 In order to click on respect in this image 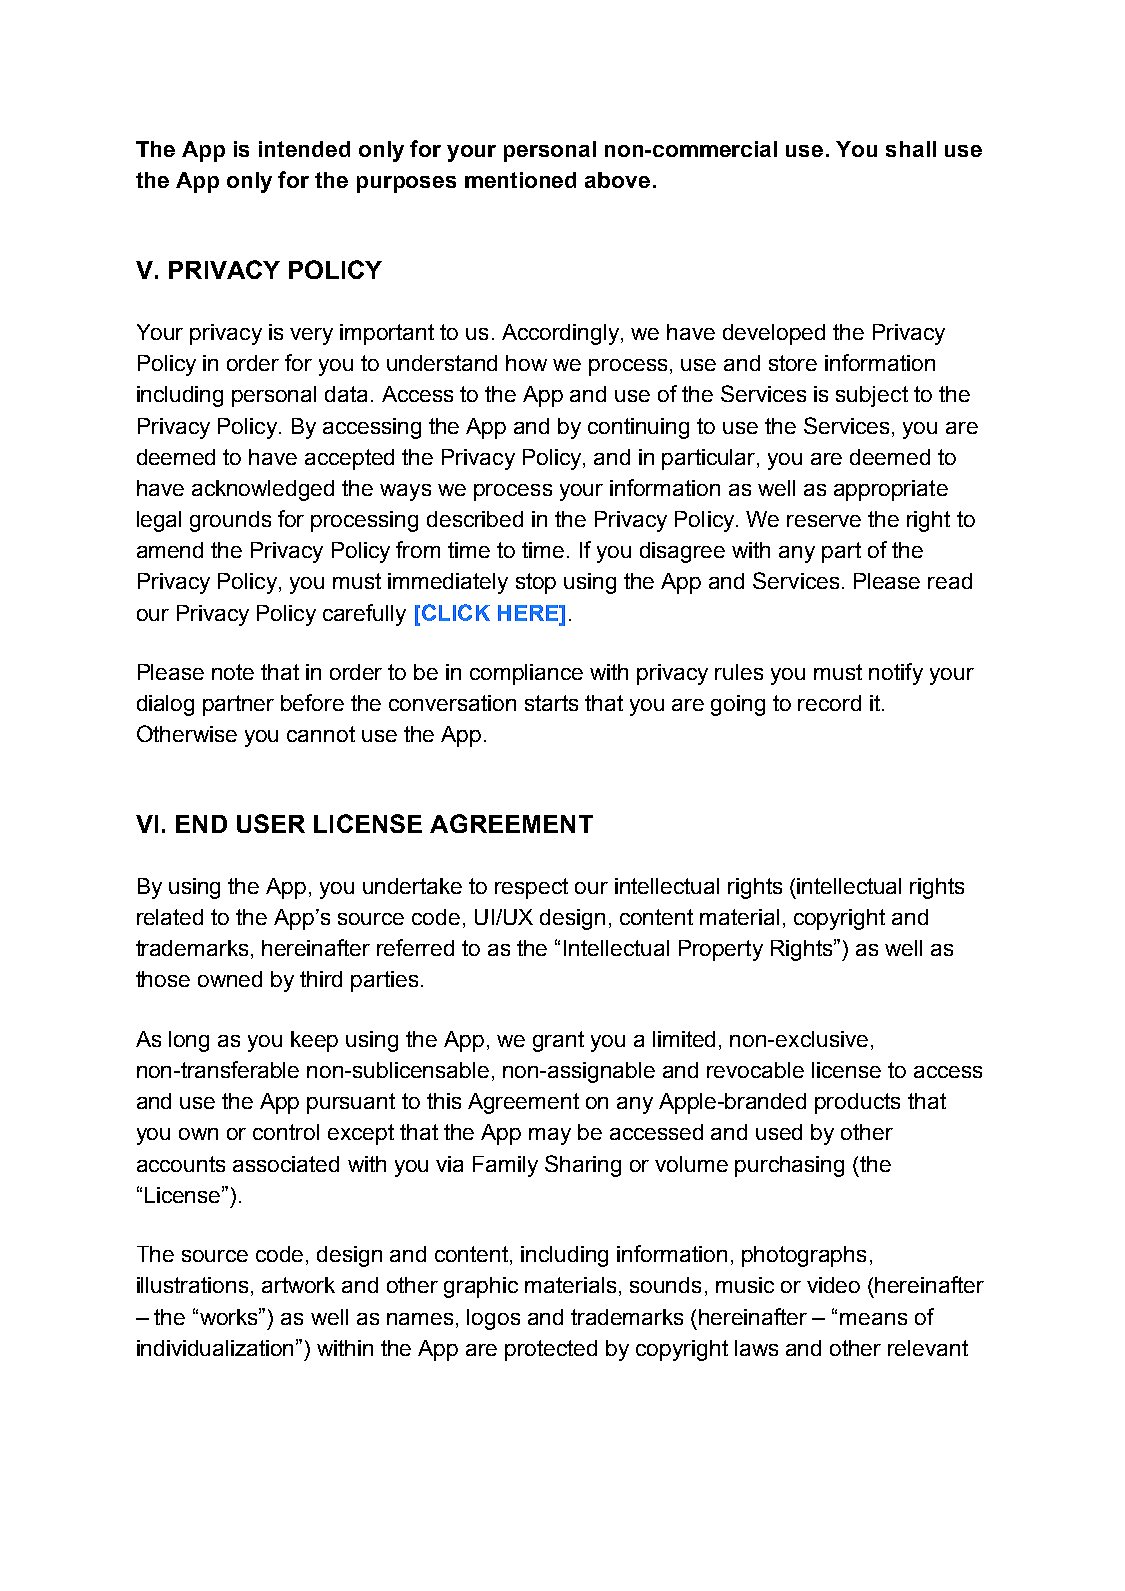, I will do `click(531, 888)`.
